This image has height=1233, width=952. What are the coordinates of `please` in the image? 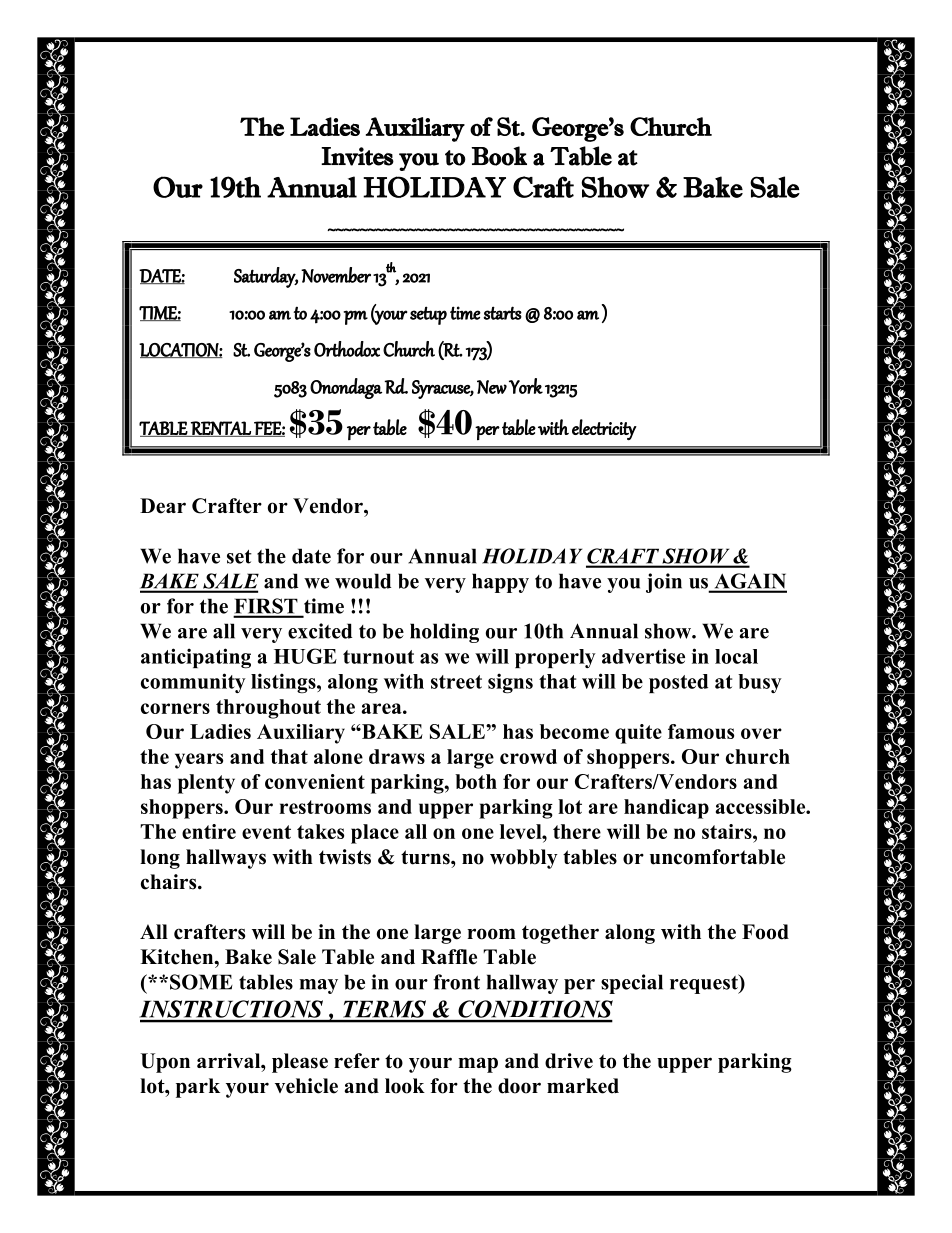 It's located at (300, 1063).
